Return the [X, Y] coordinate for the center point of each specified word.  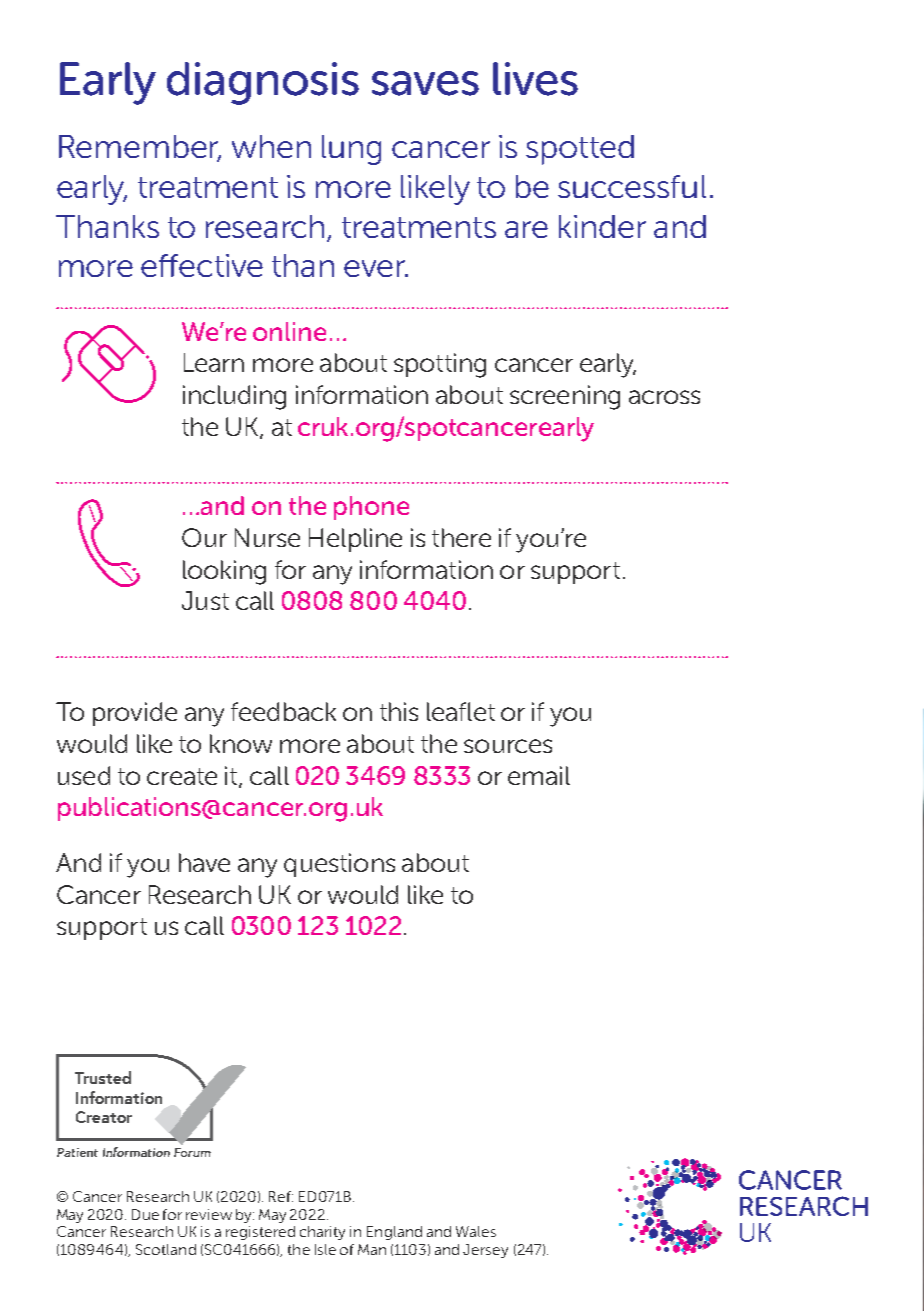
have [204, 862]
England [394, 1233]
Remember [140, 148]
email [539, 775]
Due [145, 1214]
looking [224, 572]
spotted [580, 150]
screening [565, 397]
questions [339, 865]
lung [351, 150]
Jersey [485, 1251]
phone [371, 508]
